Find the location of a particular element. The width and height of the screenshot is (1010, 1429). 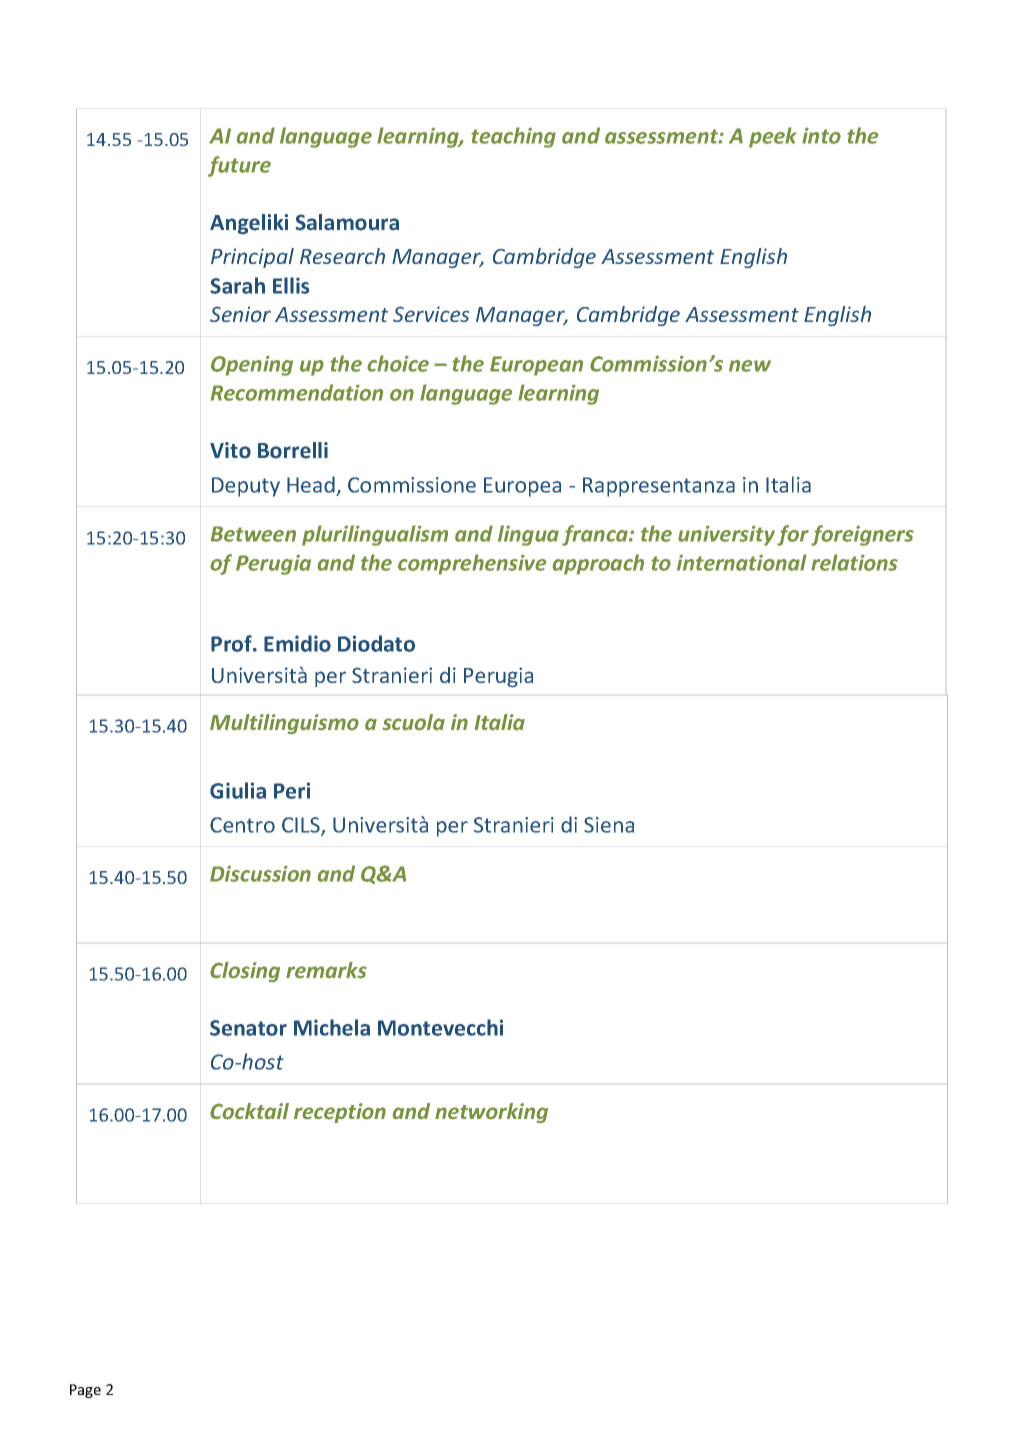

future is located at coordinates (239, 166).
